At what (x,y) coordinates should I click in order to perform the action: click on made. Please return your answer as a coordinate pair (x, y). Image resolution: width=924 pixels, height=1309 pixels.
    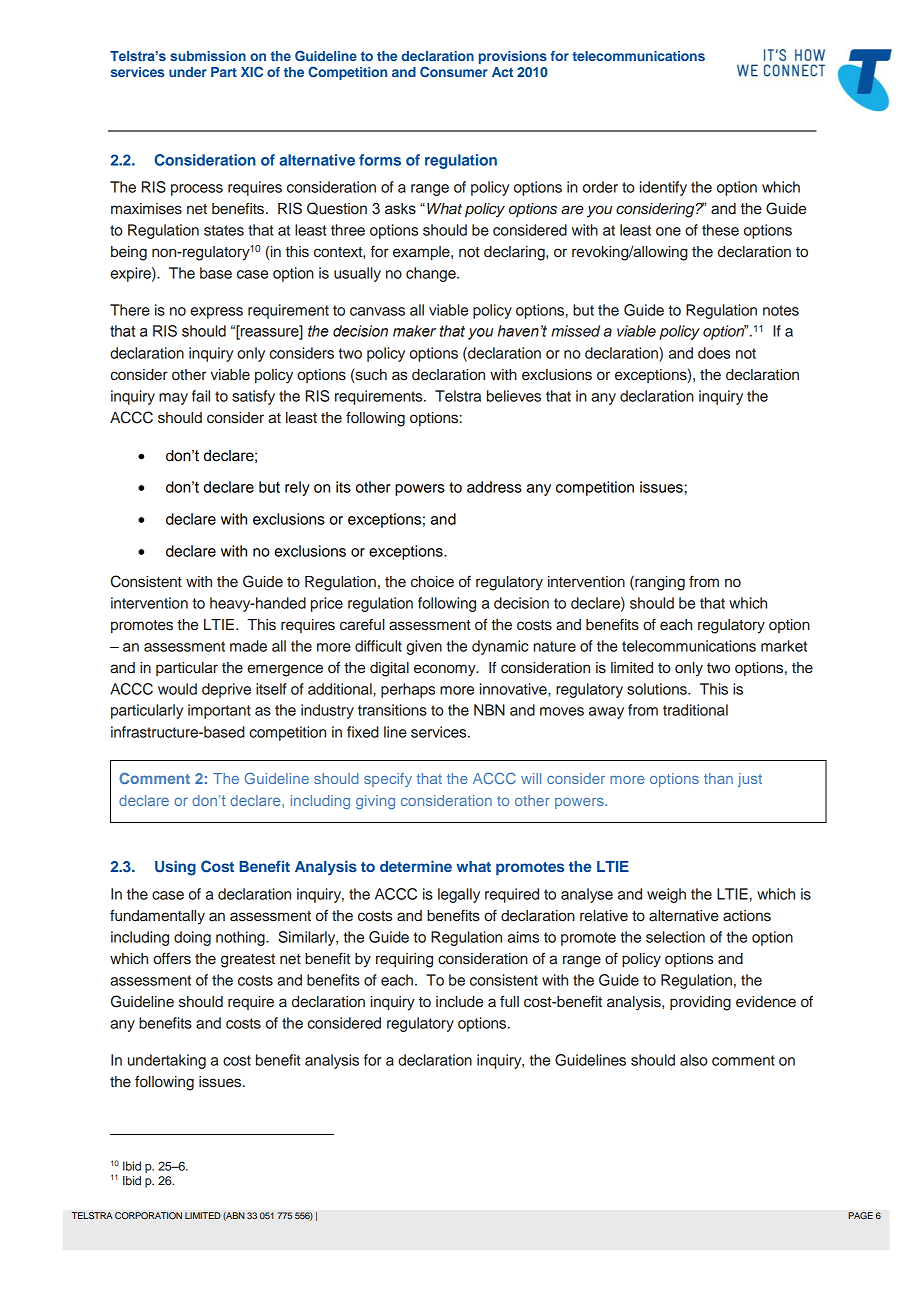
    Looking at the image, I should click on (248, 646).
